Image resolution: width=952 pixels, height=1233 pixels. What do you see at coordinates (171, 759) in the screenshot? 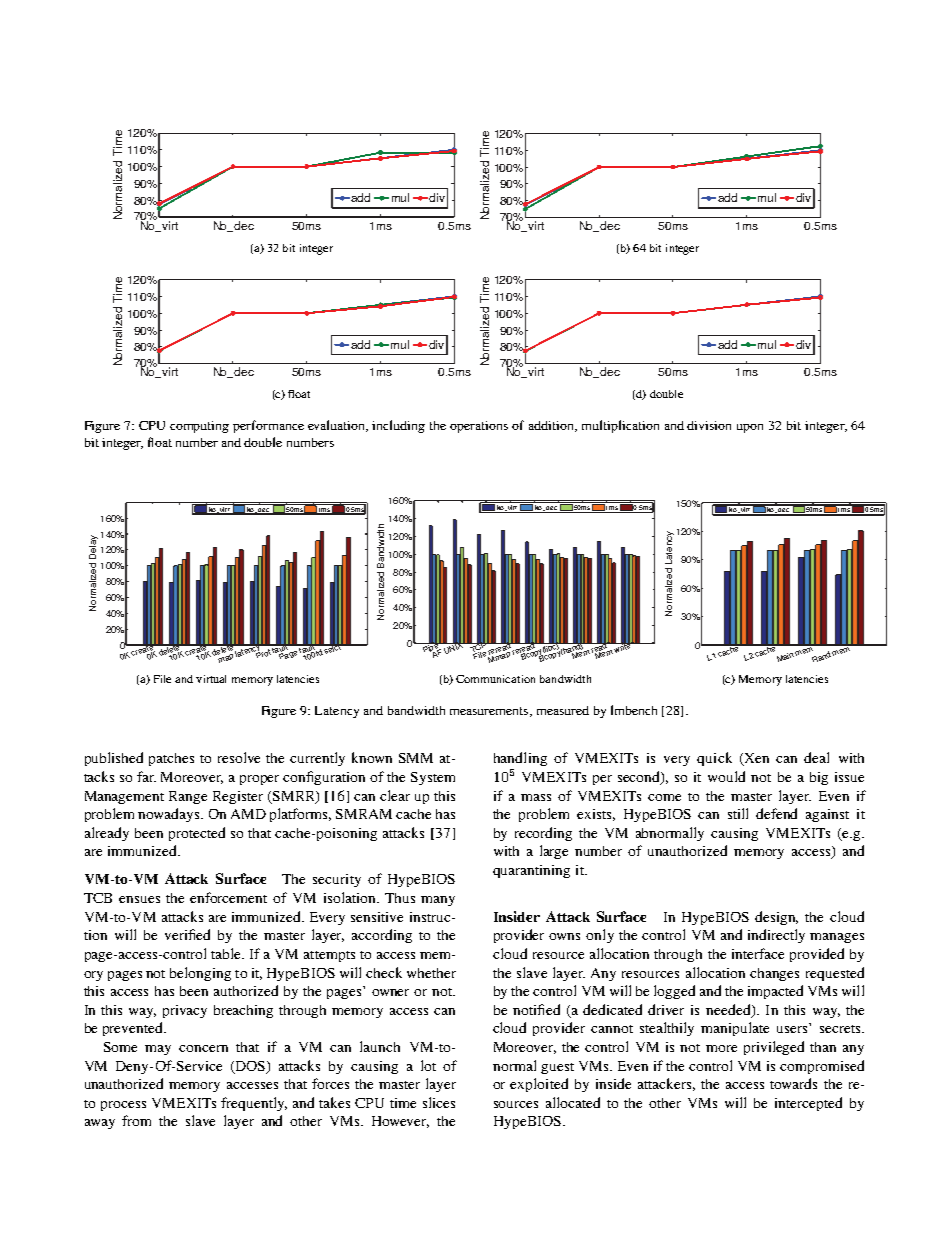
I see `patches` at bounding box center [171, 759].
